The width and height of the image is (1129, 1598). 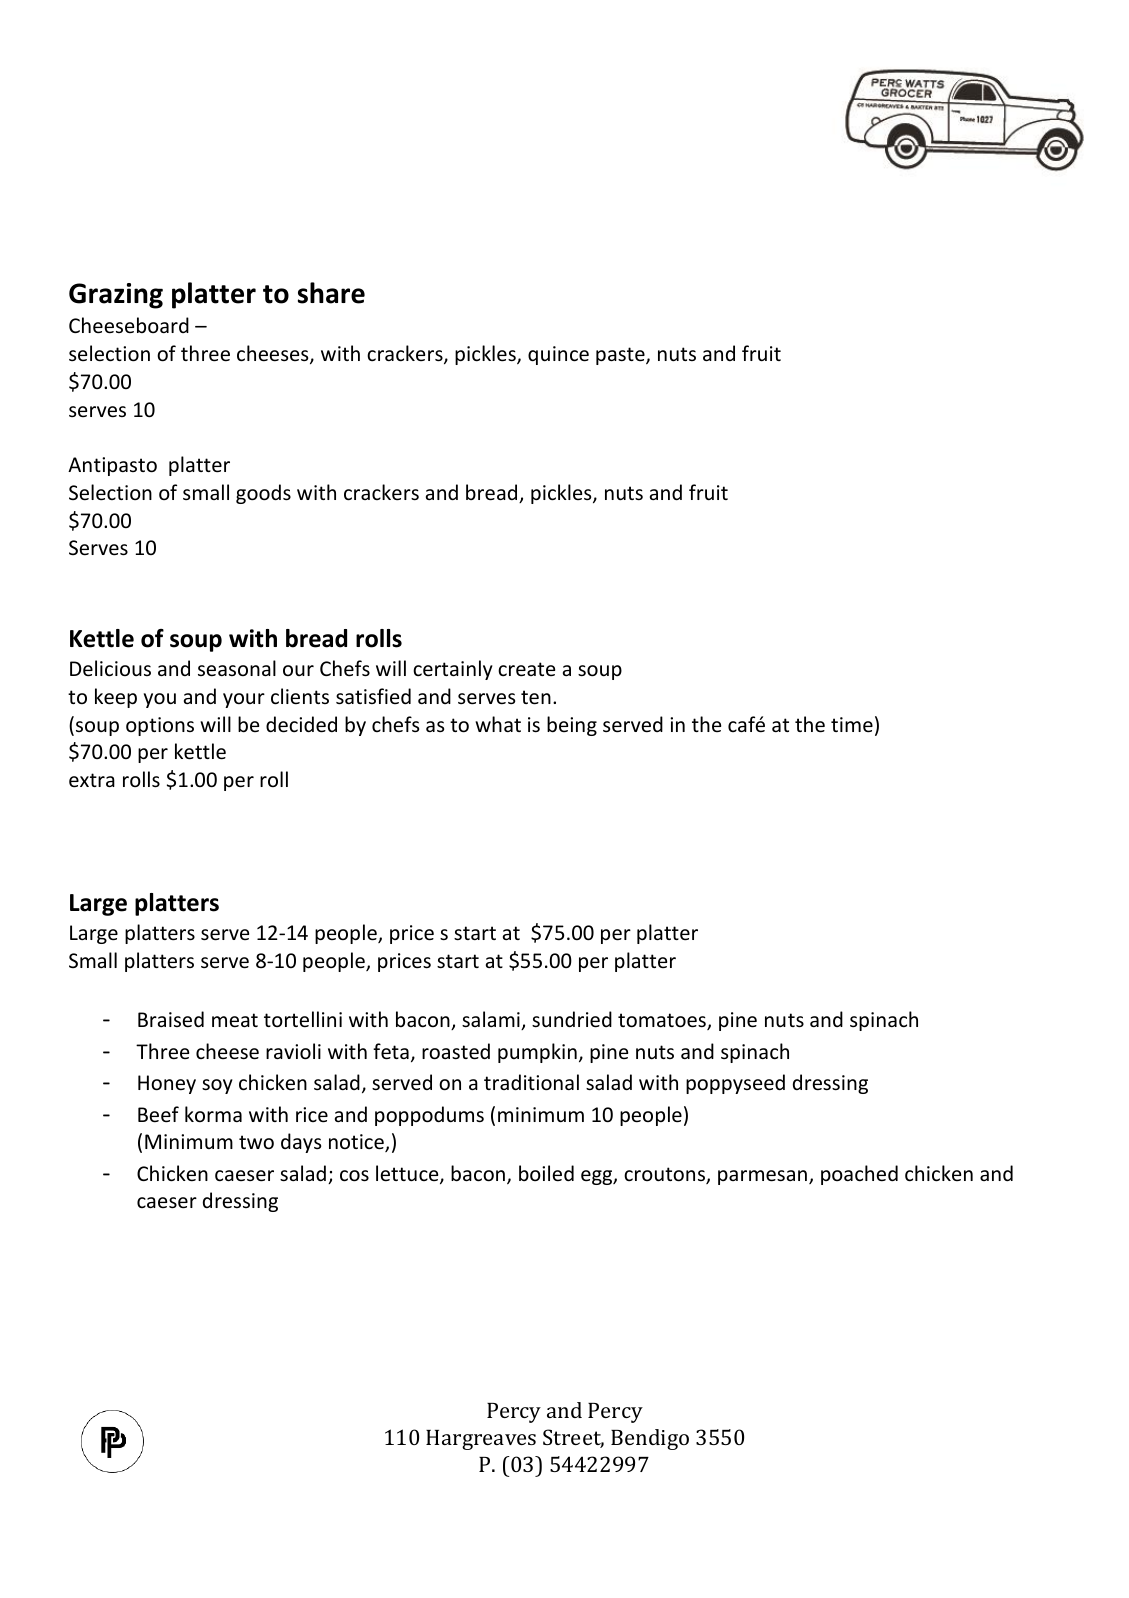 What do you see at coordinates (116, 296) in the image?
I see `Grazing` at bounding box center [116, 296].
